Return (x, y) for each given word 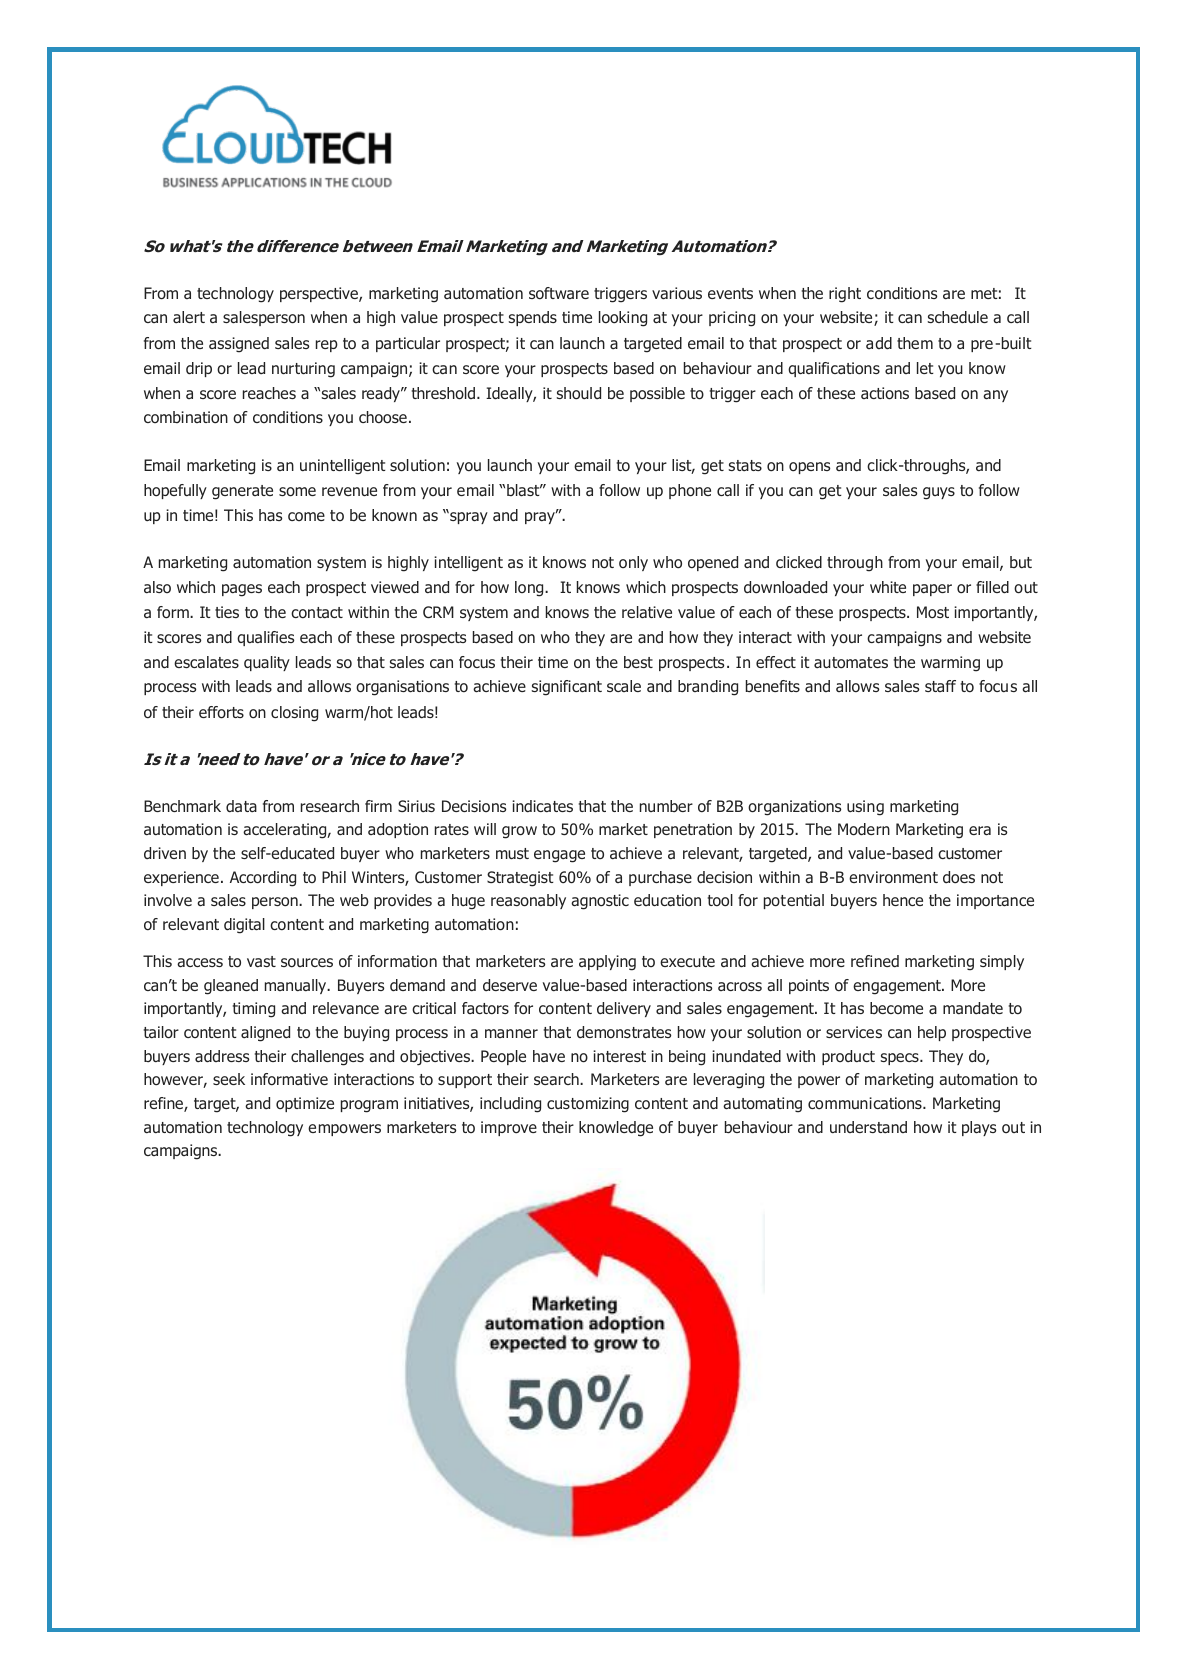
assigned (239, 345)
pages (242, 590)
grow (519, 832)
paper (932, 590)
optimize (305, 1104)
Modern (864, 829)
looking (623, 319)
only (633, 563)
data (241, 806)
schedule (957, 317)
